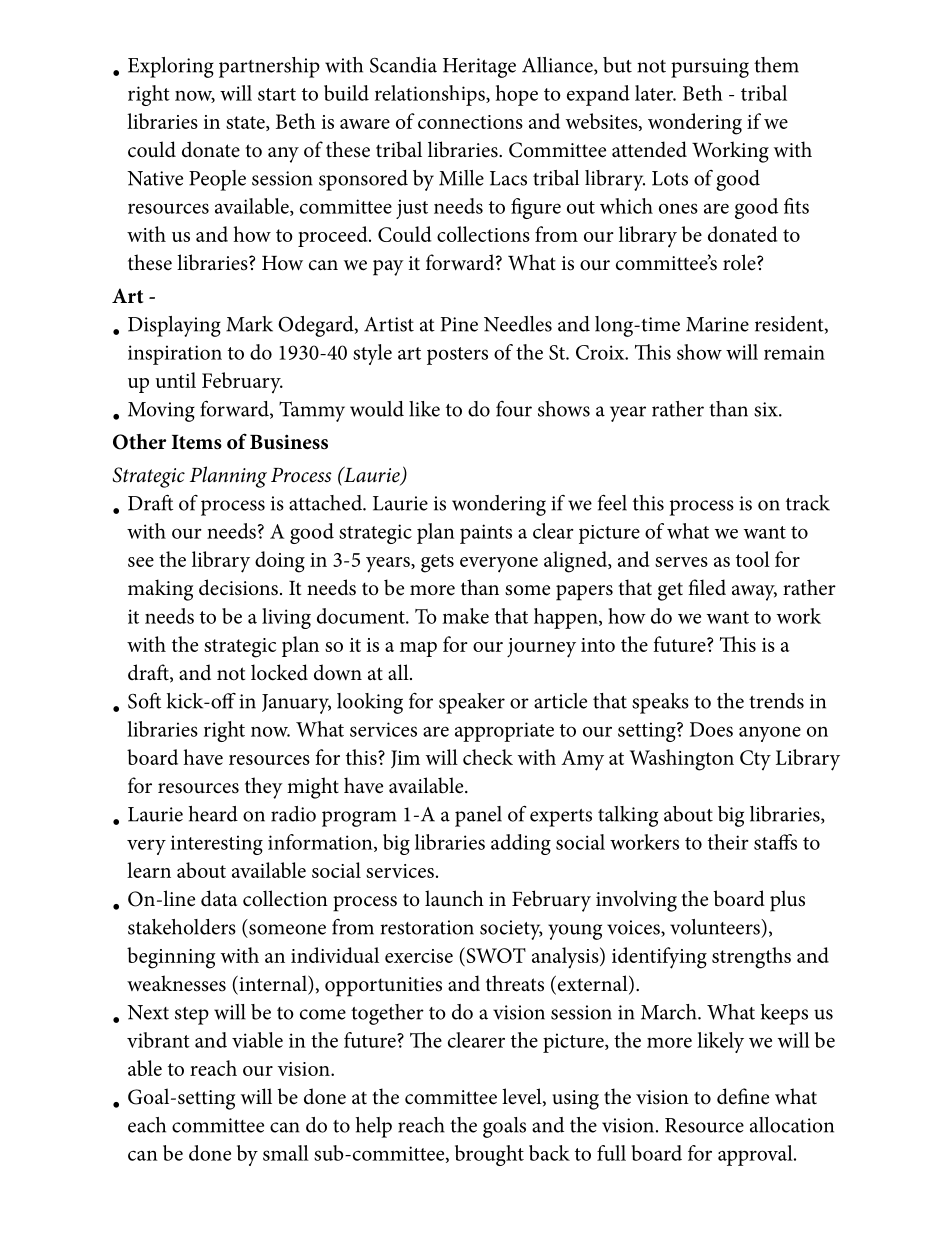 This document has height=1233, width=952. I want to click on locked, so click(279, 672).
